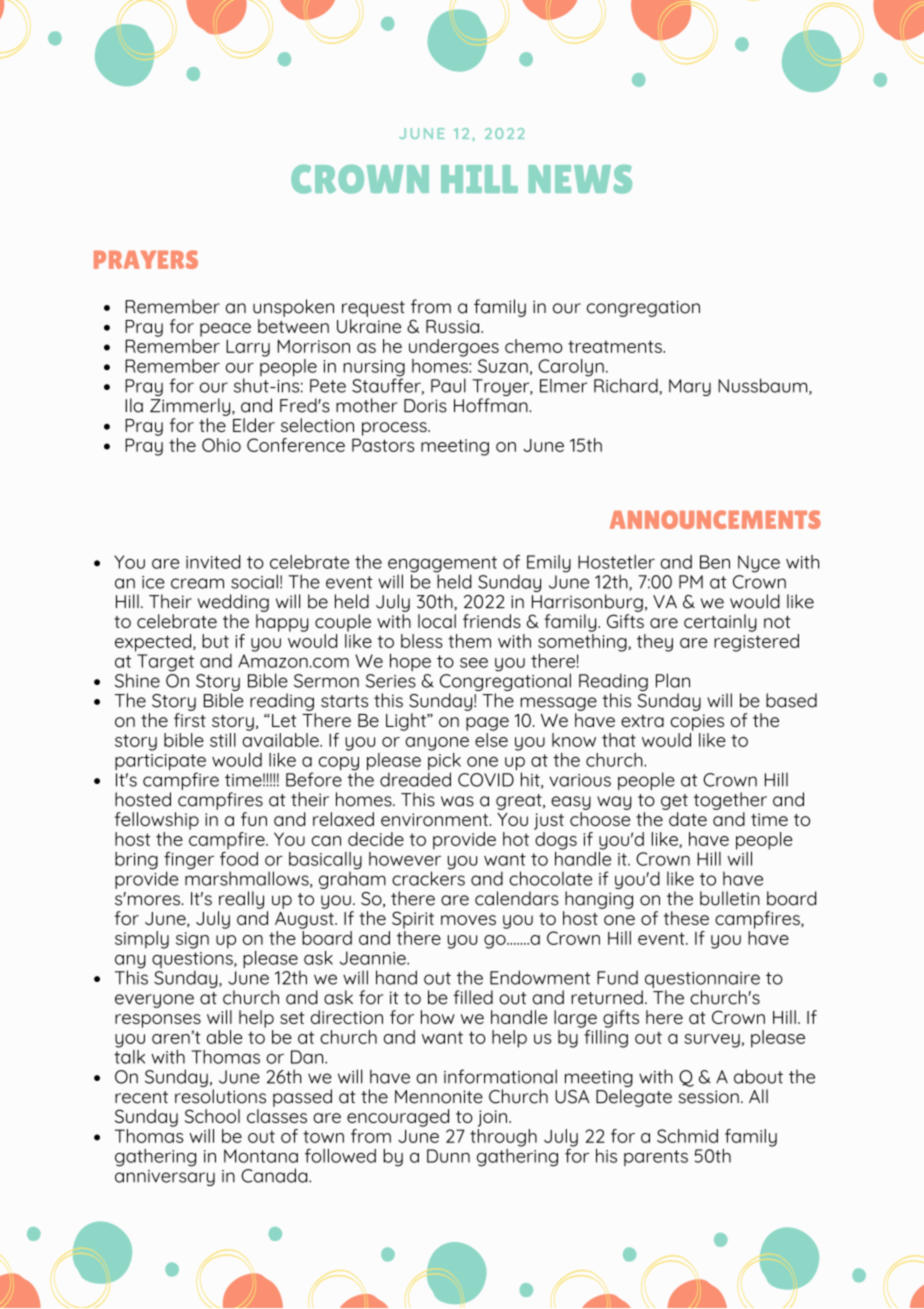  Describe the element at coordinates (293, 308) in the screenshot. I see `unspoken` at that location.
